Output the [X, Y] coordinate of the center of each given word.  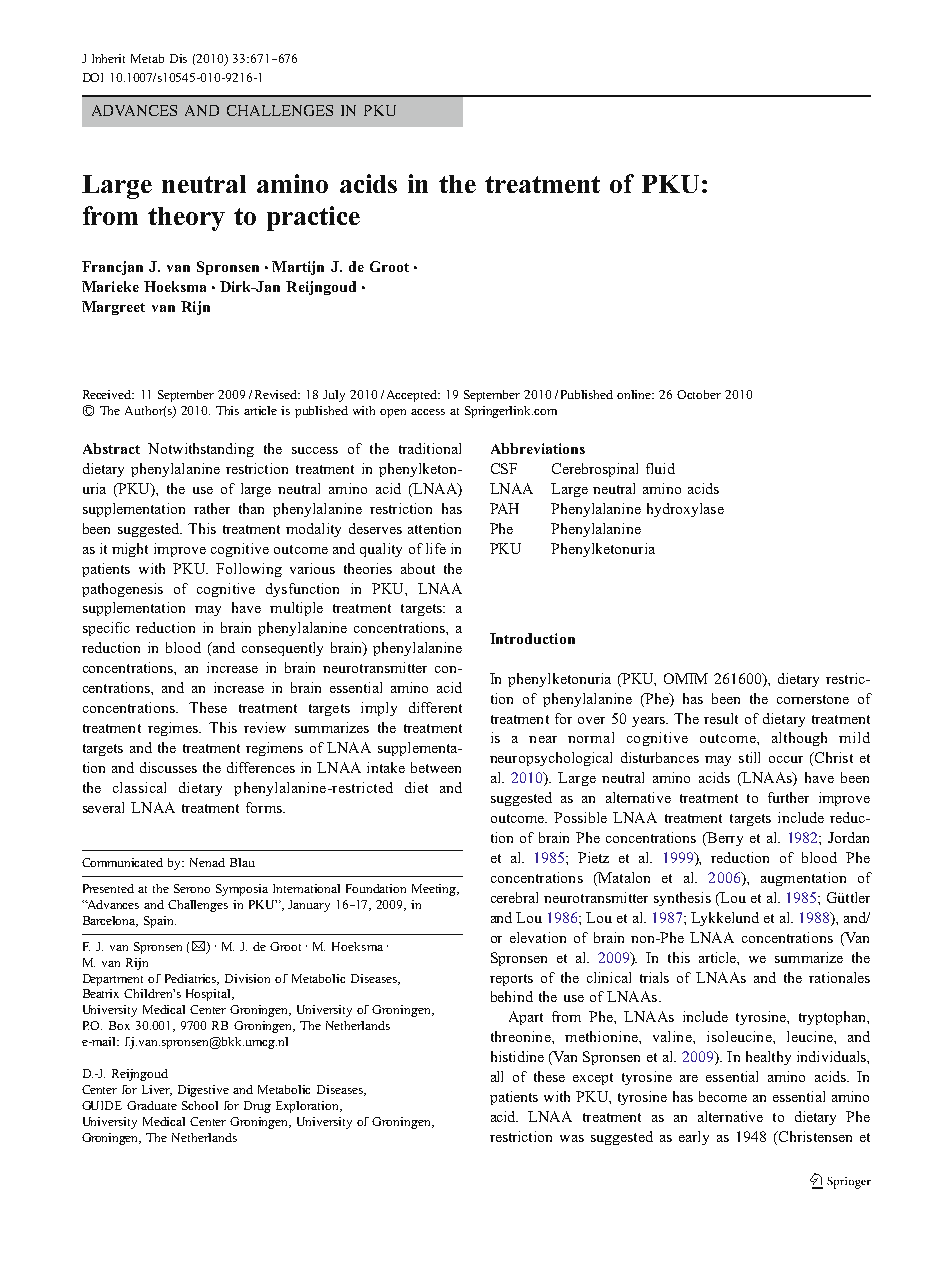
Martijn [298, 268]
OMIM [686, 678]
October [699, 394]
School [200, 1105]
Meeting [435, 890]
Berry [724, 839]
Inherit [108, 58]
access [428, 412]
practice [313, 218]
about [418, 568]
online [635, 394]
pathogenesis [122, 590]
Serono [192, 888]
